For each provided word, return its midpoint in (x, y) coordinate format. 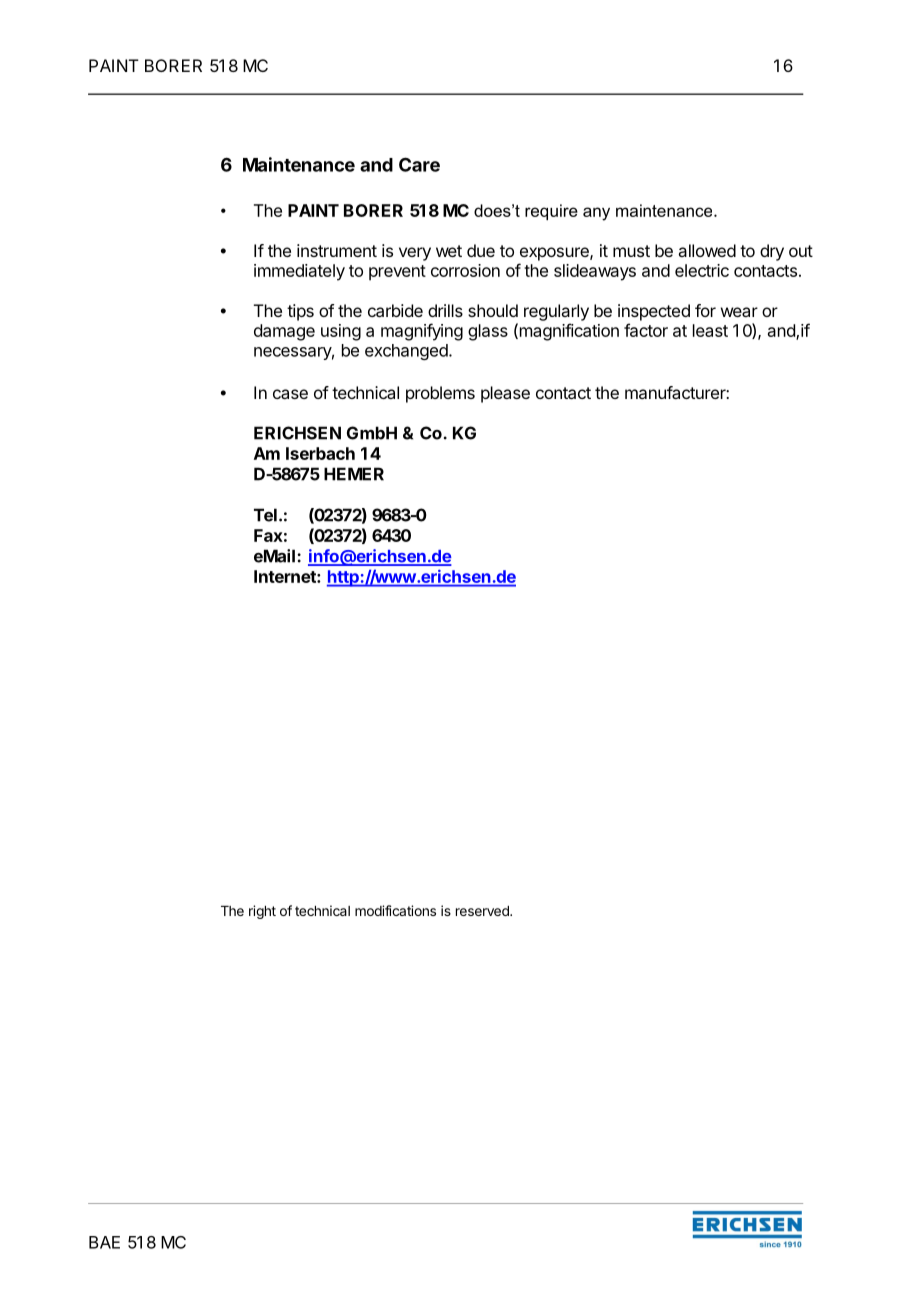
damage (284, 332)
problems (440, 394)
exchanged (406, 352)
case (290, 394)
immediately (299, 272)
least (710, 330)
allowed (707, 250)
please (505, 394)
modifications (395, 910)
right (262, 912)
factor (646, 330)
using (341, 332)
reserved (483, 911)
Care (419, 164)
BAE (104, 1242)
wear (739, 312)
